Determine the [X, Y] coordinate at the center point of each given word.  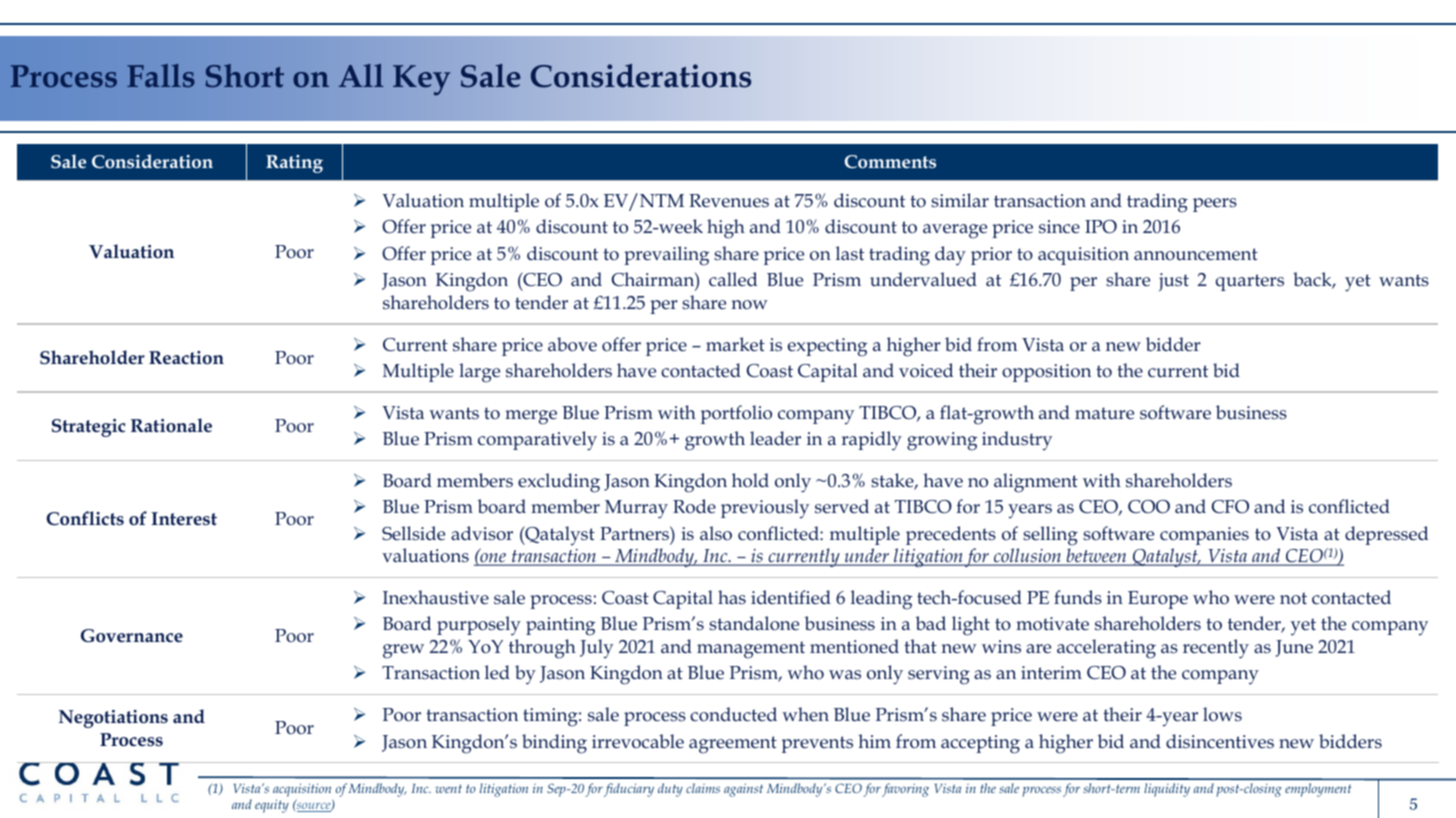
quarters [1250, 282]
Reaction [186, 358]
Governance [132, 636]
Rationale [171, 425]
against [743, 790]
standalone [754, 623]
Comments [890, 161]
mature [1104, 413]
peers [1215, 205]
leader [775, 438]
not [1293, 598]
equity [272, 806]
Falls [161, 75]
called [733, 279]
